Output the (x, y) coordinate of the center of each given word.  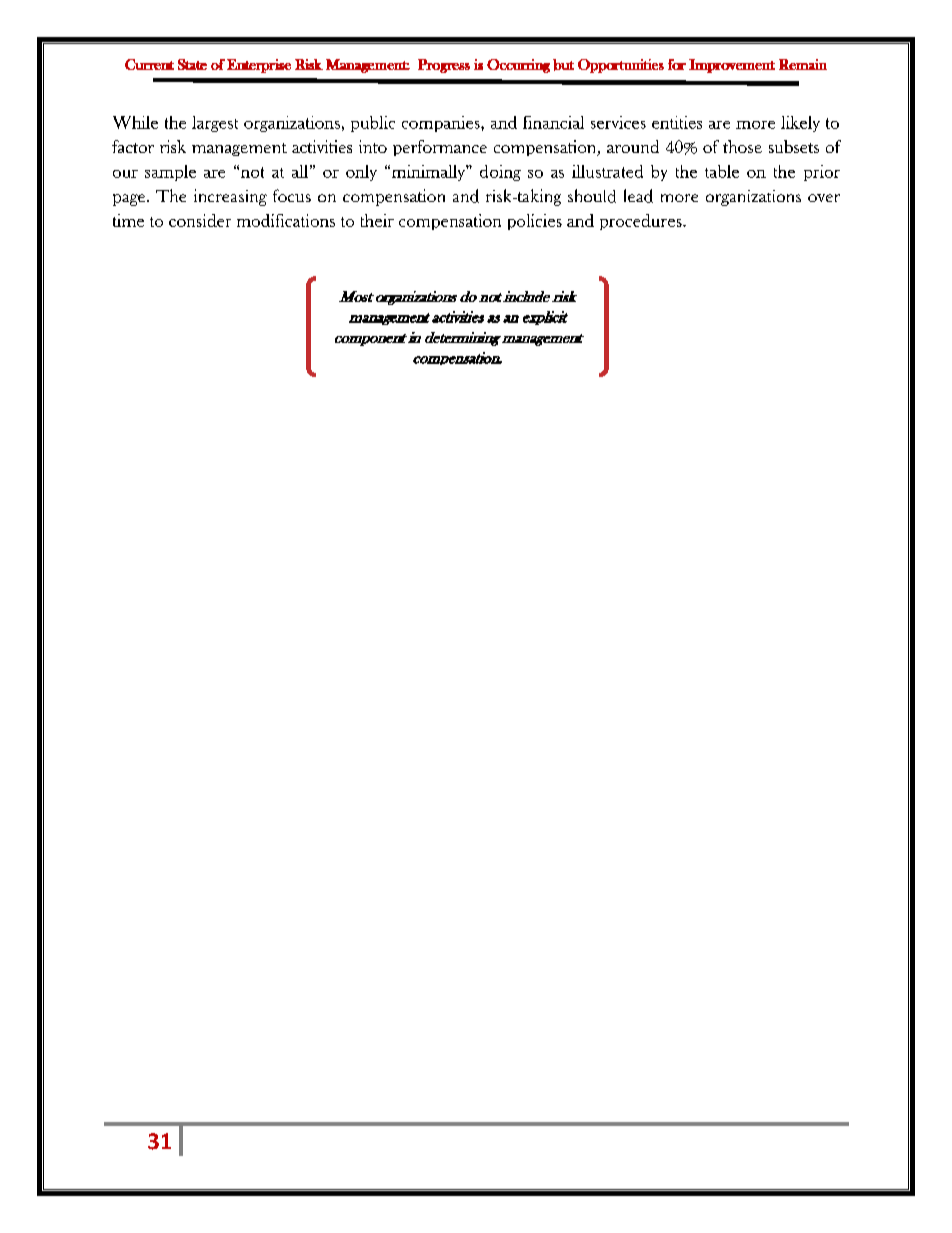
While (135, 122)
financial (553, 122)
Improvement (732, 66)
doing (500, 173)
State (192, 64)
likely (800, 124)
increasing (230, 197)
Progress (444, 66)
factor (133, 146)
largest (215, 124)
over (824, 198)
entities (677, 122)
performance (440, 148)
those (742, 146)
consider (200, 220)
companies (442, 124)
